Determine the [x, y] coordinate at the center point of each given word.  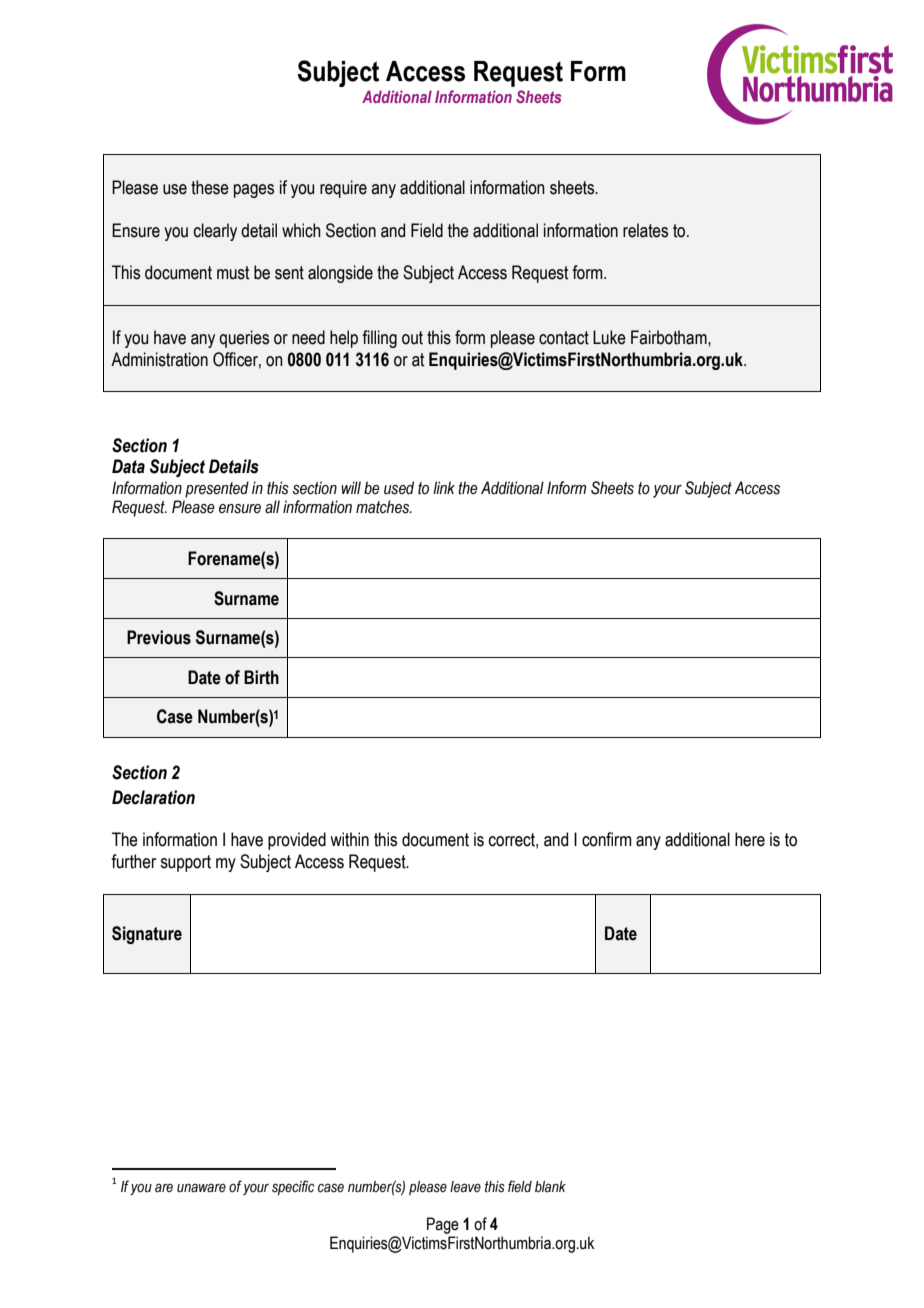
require [343, 189]
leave [465, 1187]
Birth [261, 677]
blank [550, 1186]
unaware [201, 1188]
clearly [215, 232]
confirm [607, 839]
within [349, 839]
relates [645, 230]
